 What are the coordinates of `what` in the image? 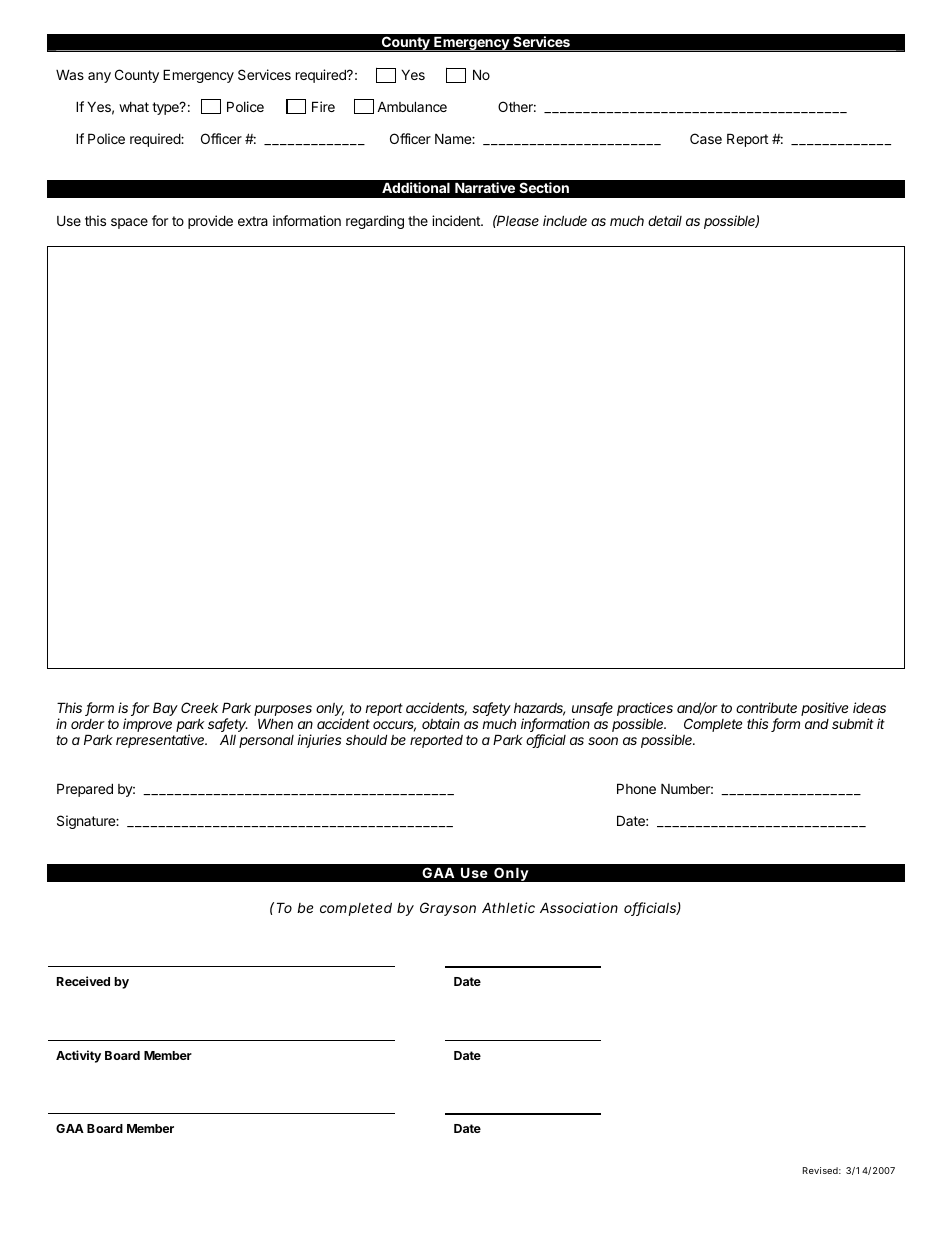 It's located at (134, 107).
